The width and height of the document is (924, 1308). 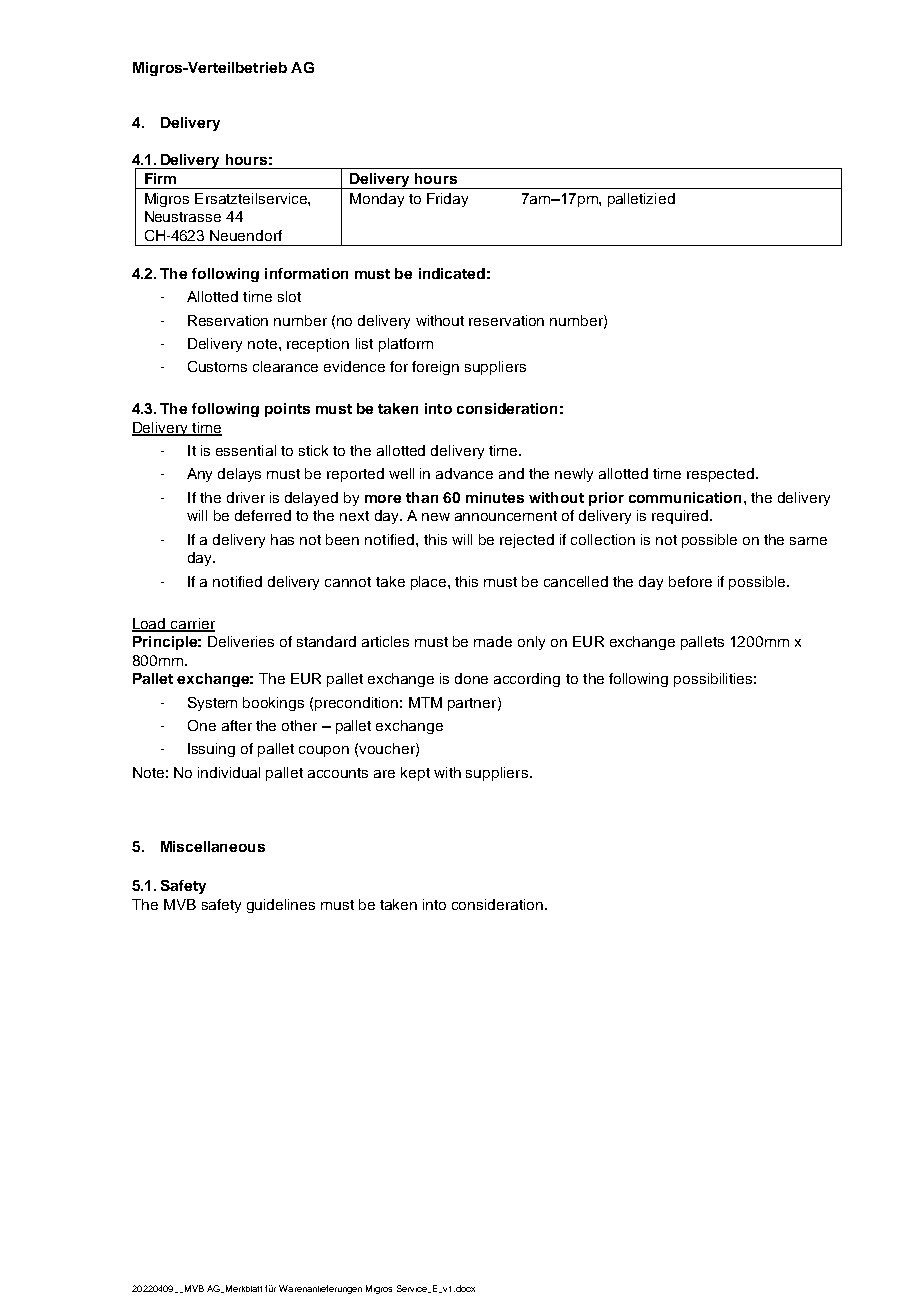 What do you see at coordinates (282, 539) in the document?
I see `has` at bounding box center [282, 539].
